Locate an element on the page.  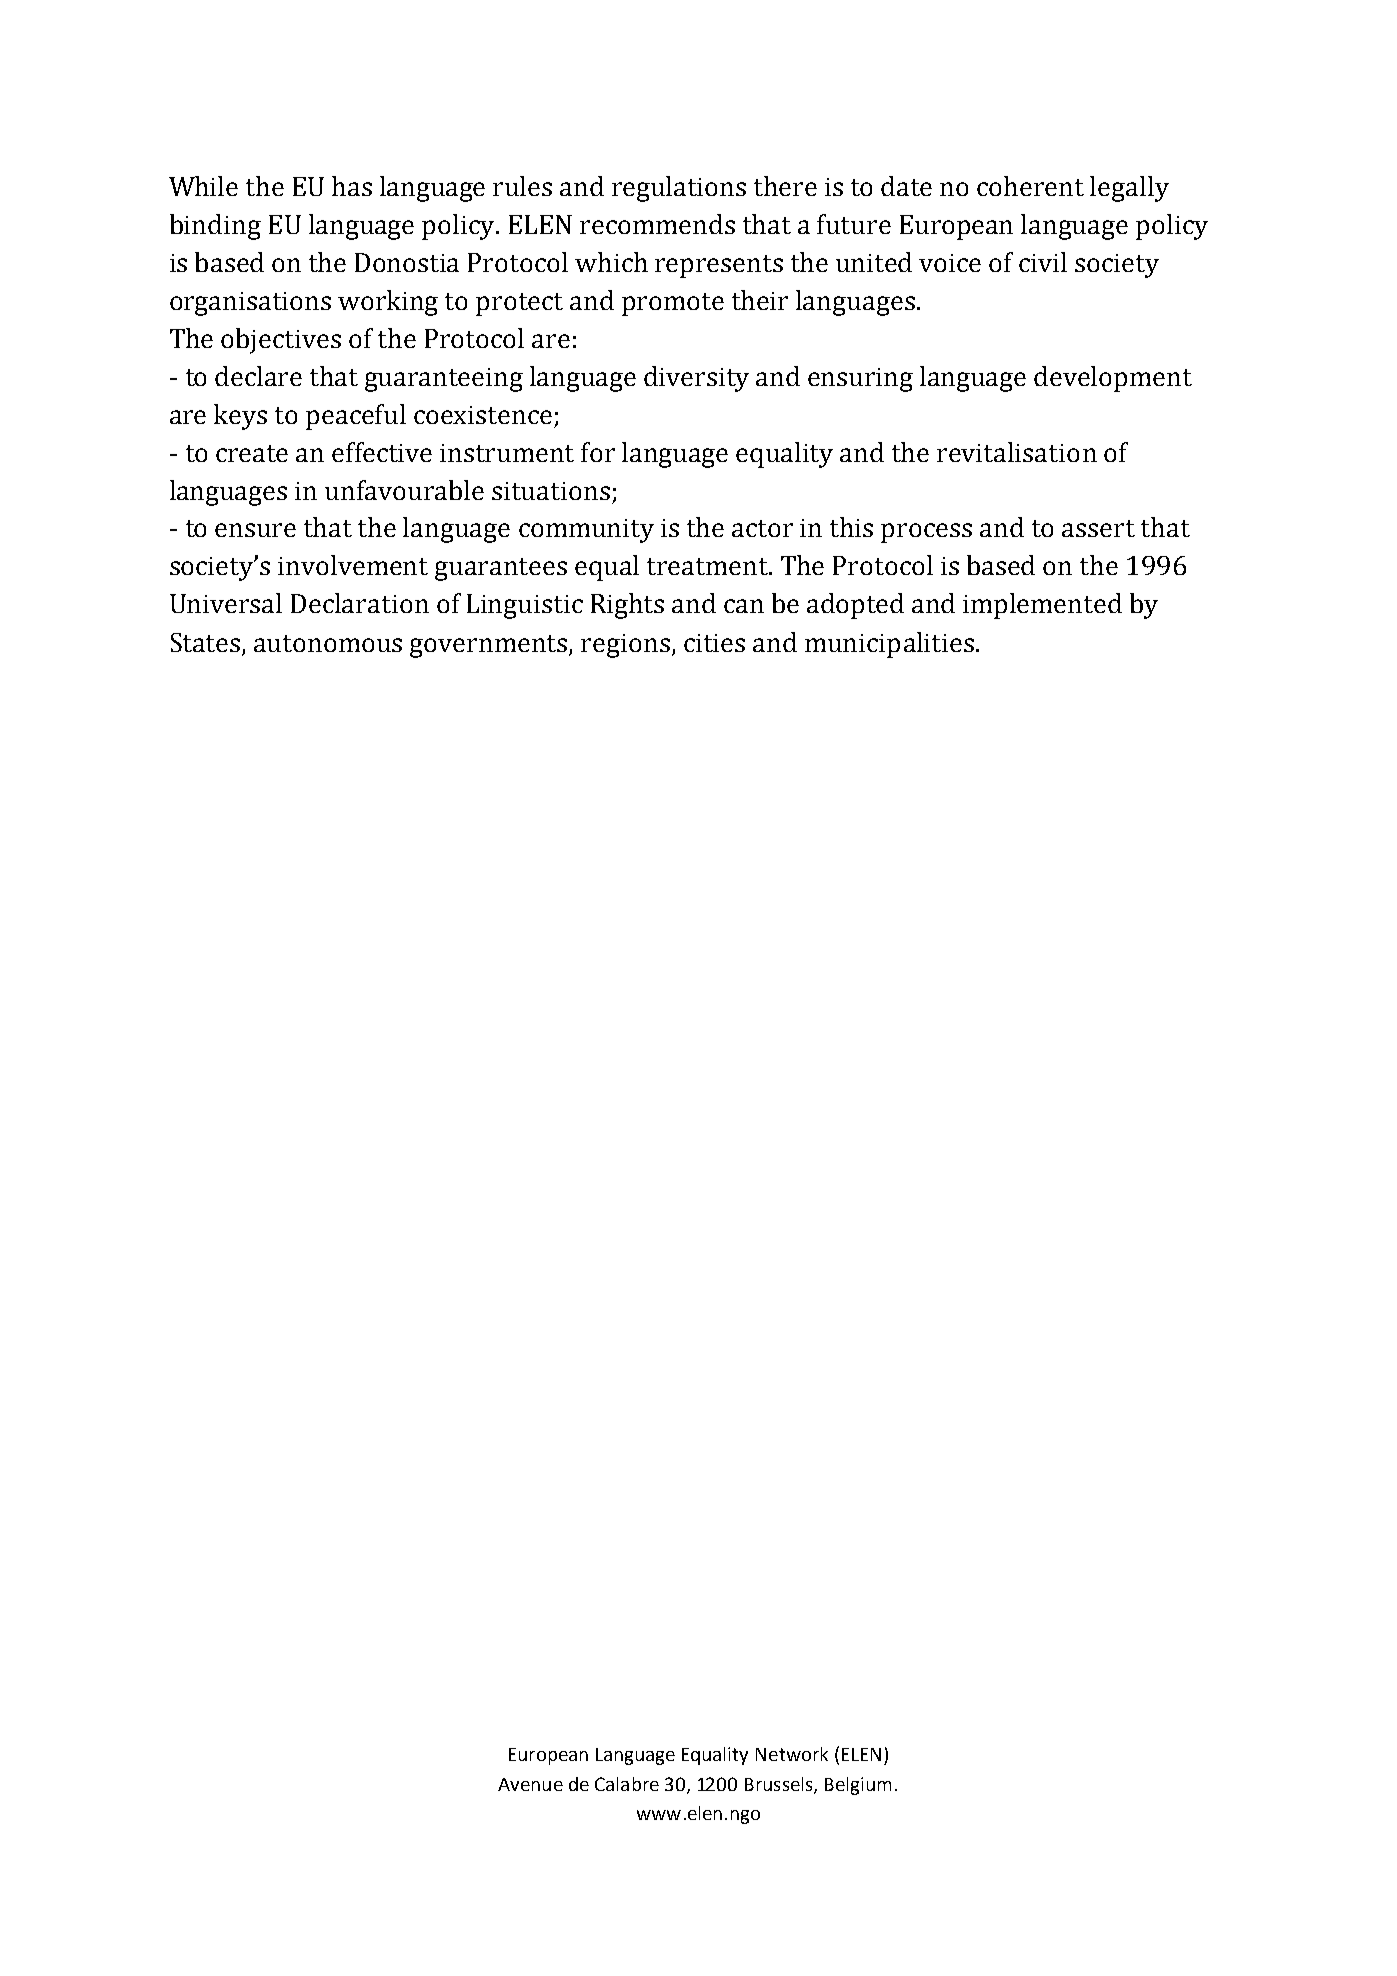
recommends is located at coordinates (657, 224).
